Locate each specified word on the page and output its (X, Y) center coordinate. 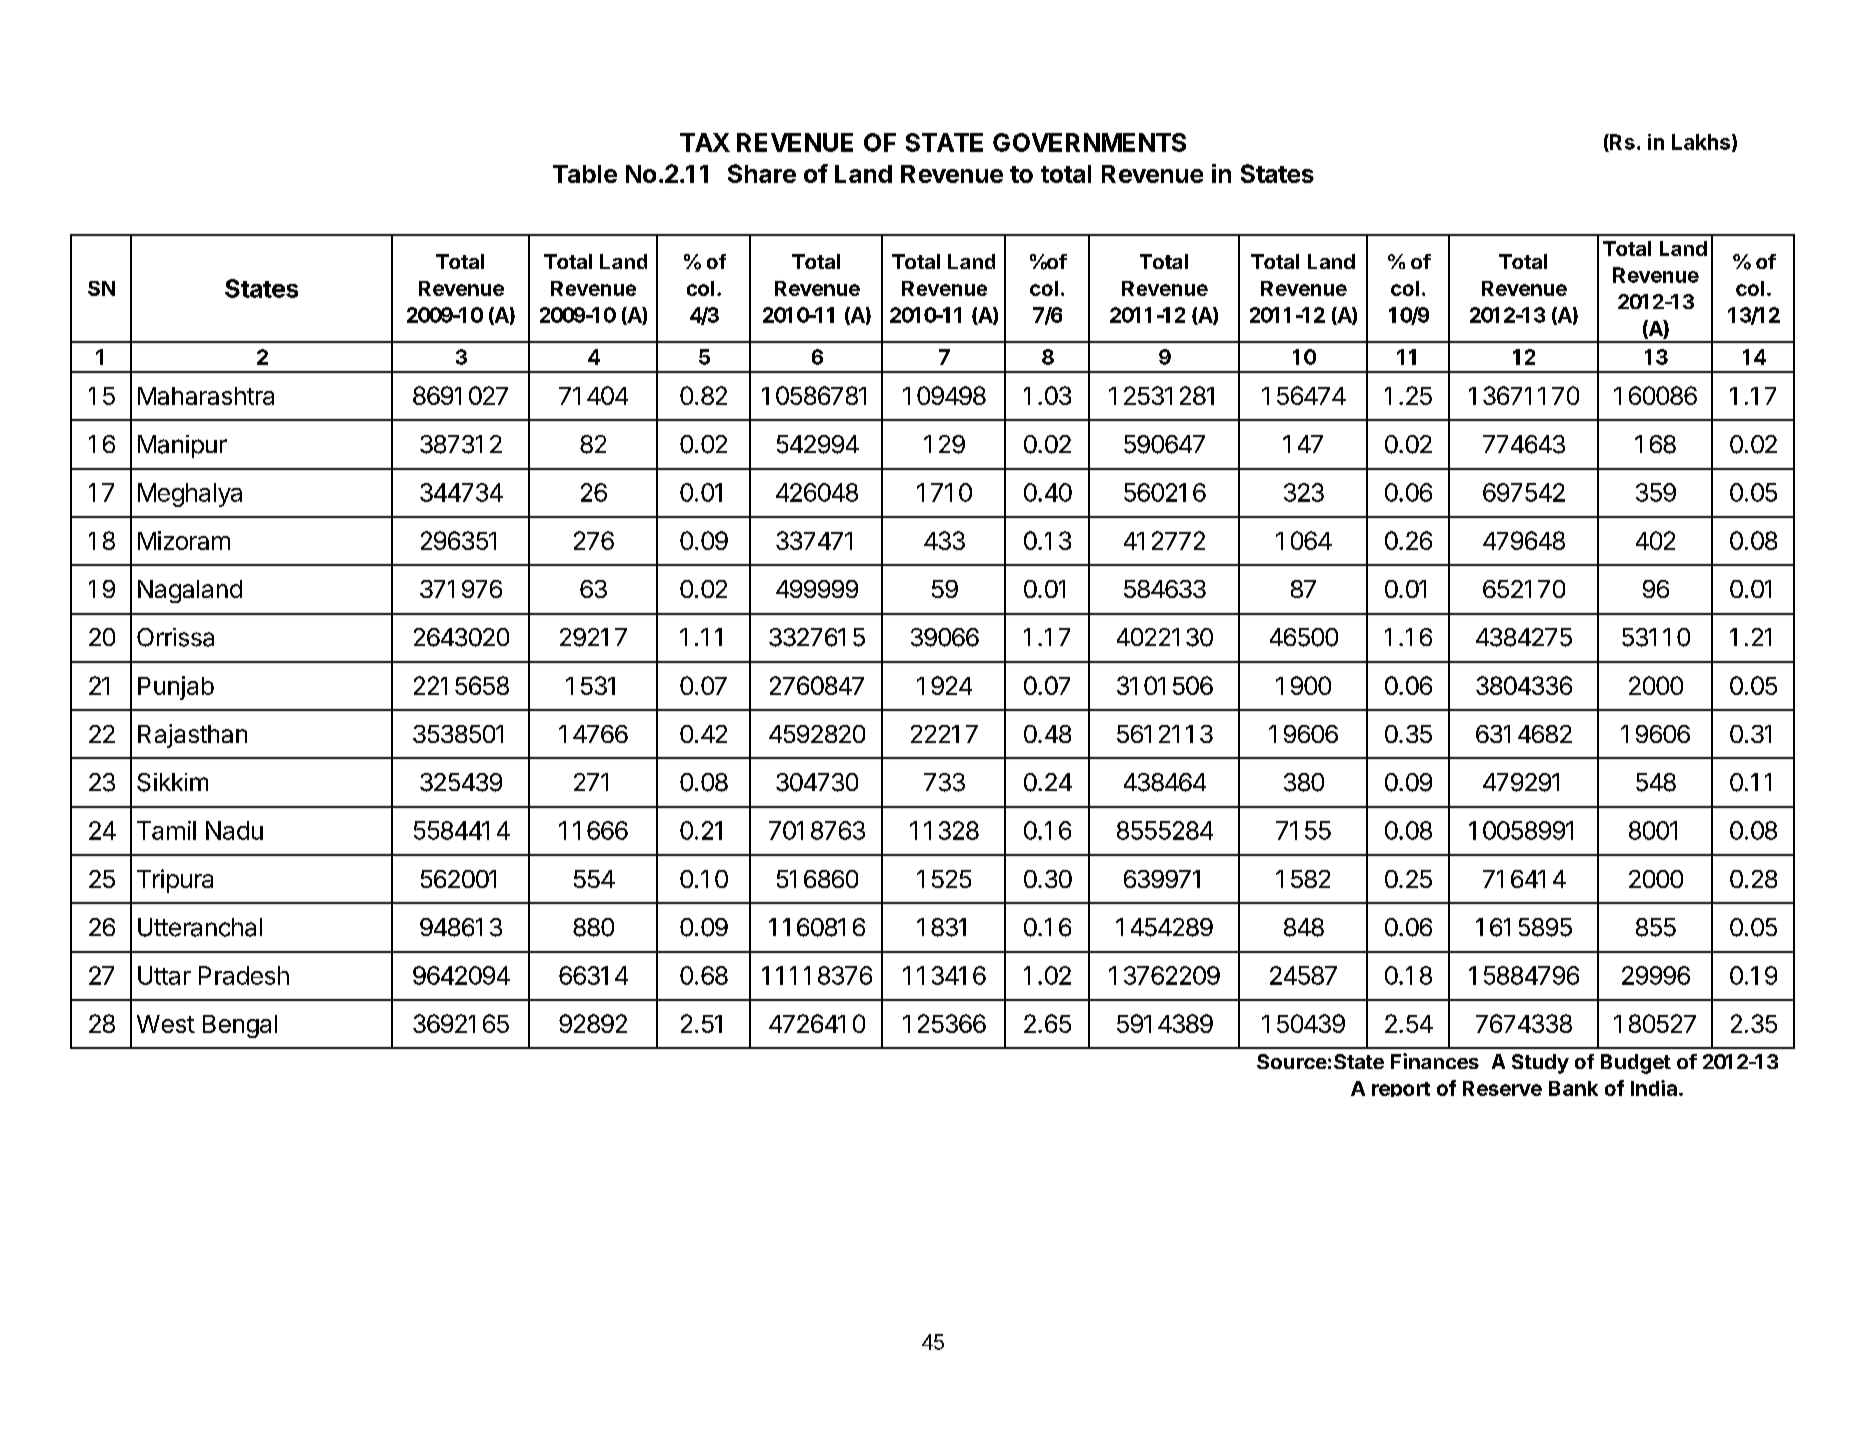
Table (585, 174)
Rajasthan (192, 736)
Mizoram (184, 540)
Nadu (234, 830)
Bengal (240, 1026)
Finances (1435, 1061)
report (1401, 1089)
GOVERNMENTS (1089, 142)
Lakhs (1701, 142)
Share (762, 173)
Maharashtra (206, 396)
